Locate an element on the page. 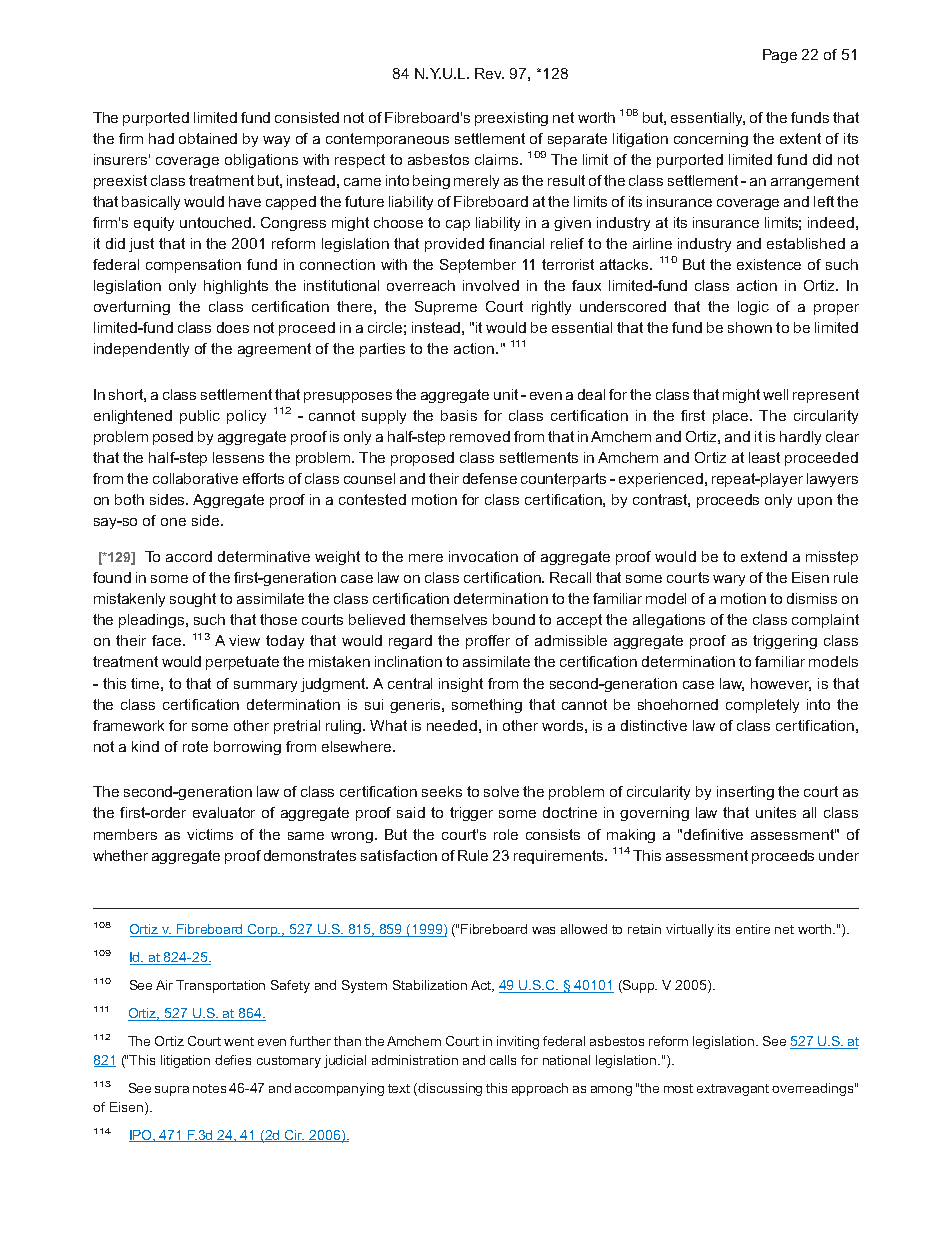 The width and height of the image is (952, 1233). obtained is located at coordinates (208, 138).
